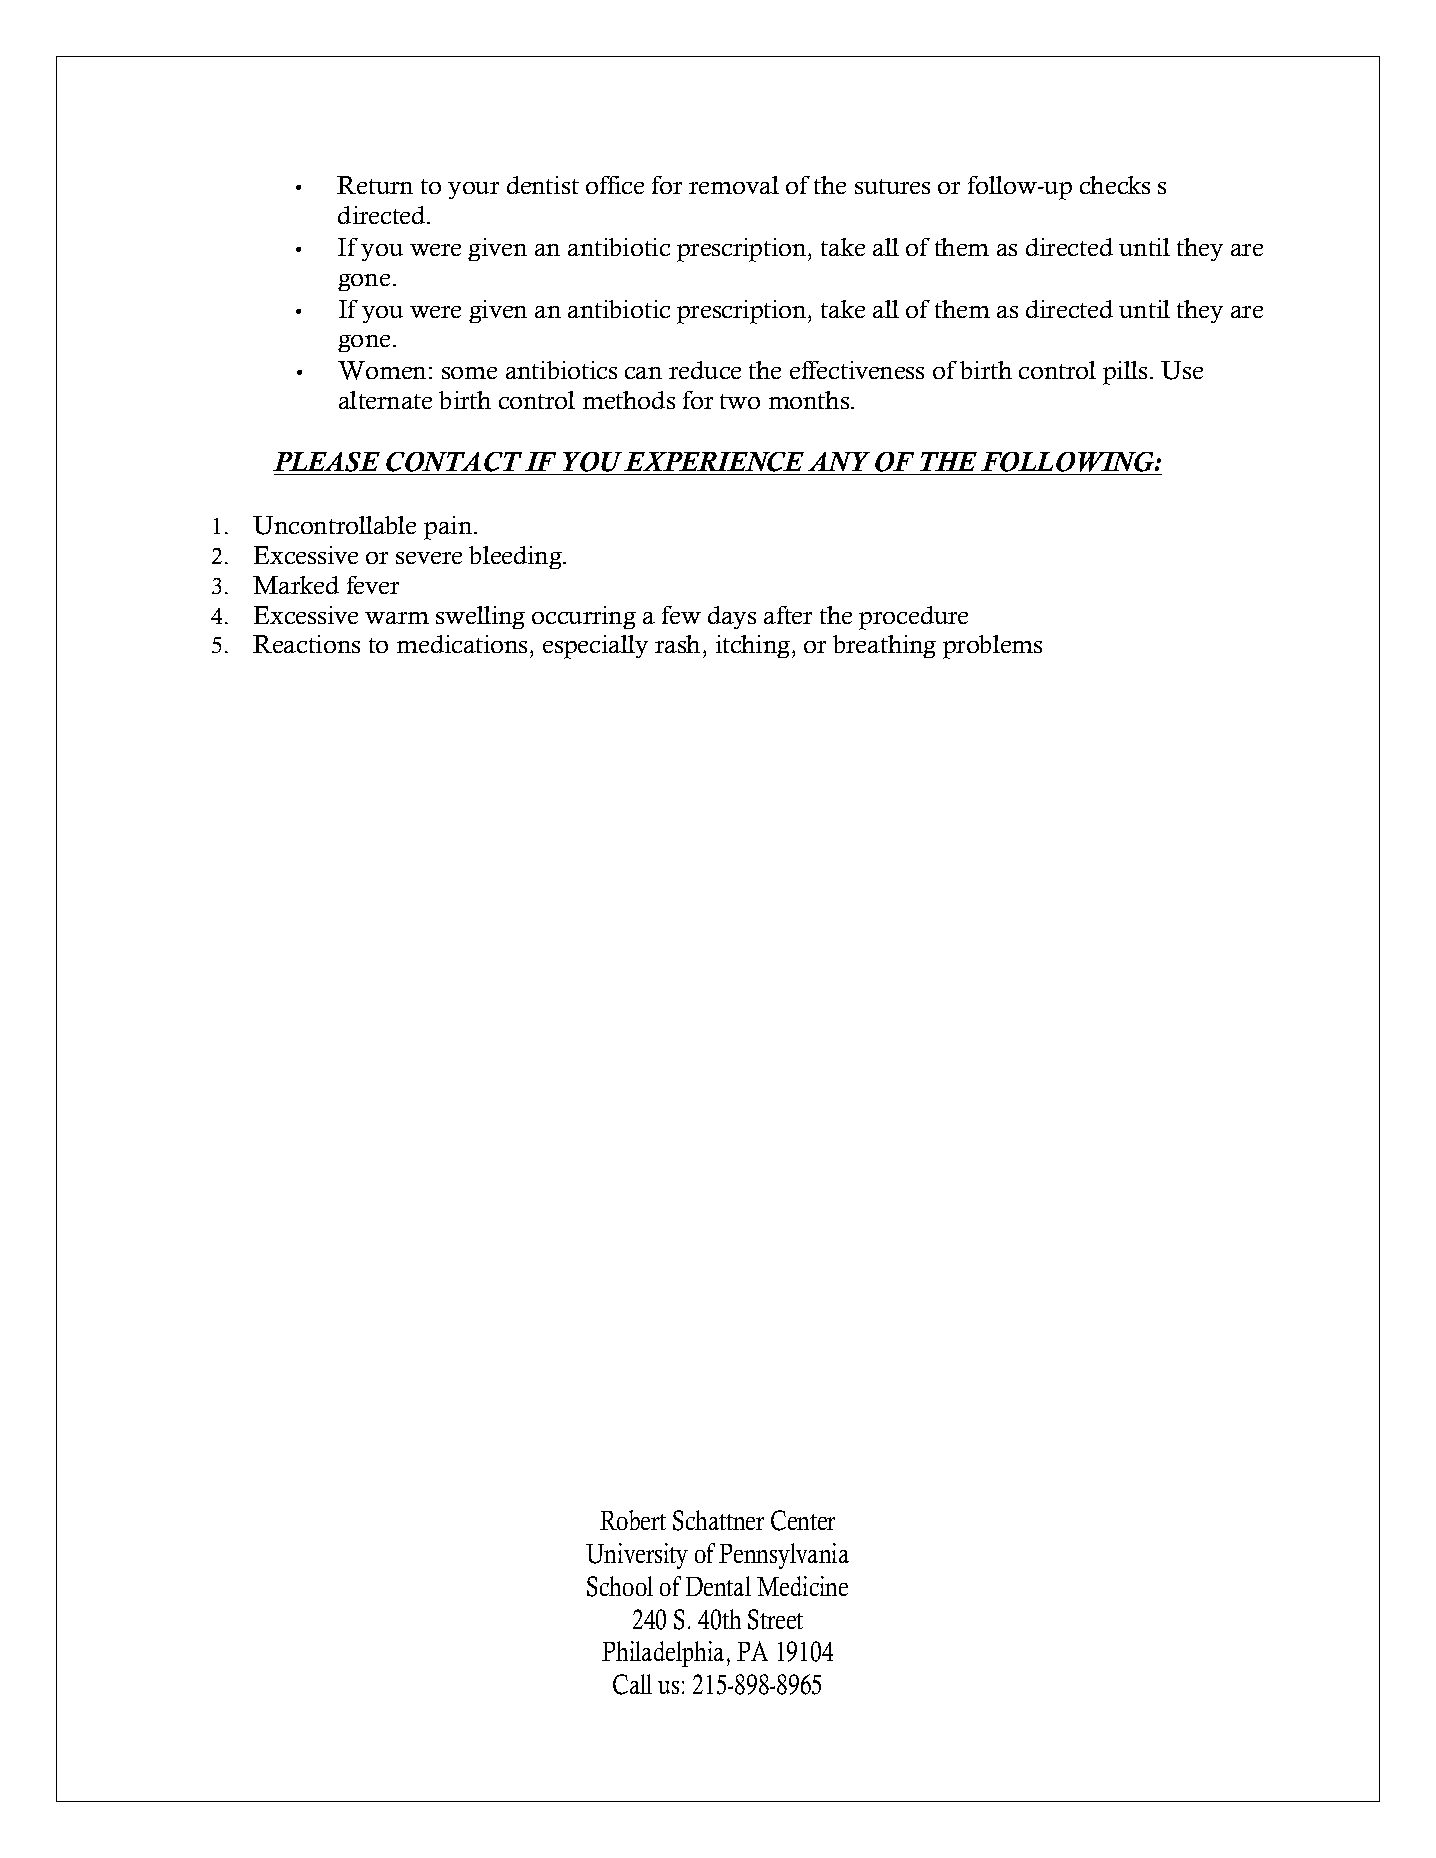 This screenshot has width=1436, height=1858. What do you see at coordinates (775, 1619) in the screenshot?
I see `Street` at bounding box center [775, 1619].
